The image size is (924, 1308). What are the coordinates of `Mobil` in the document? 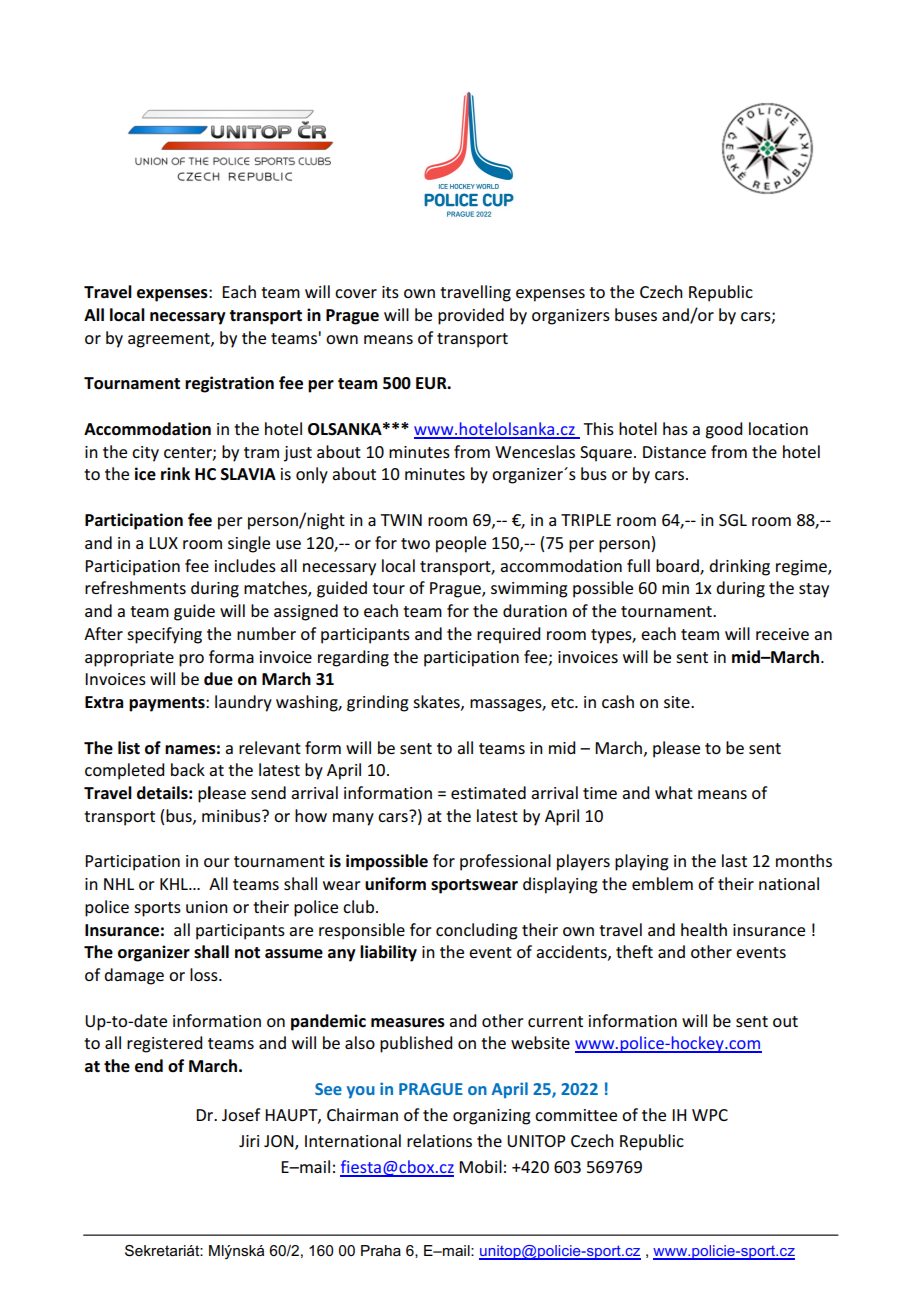 It's located at (480, 1166).
